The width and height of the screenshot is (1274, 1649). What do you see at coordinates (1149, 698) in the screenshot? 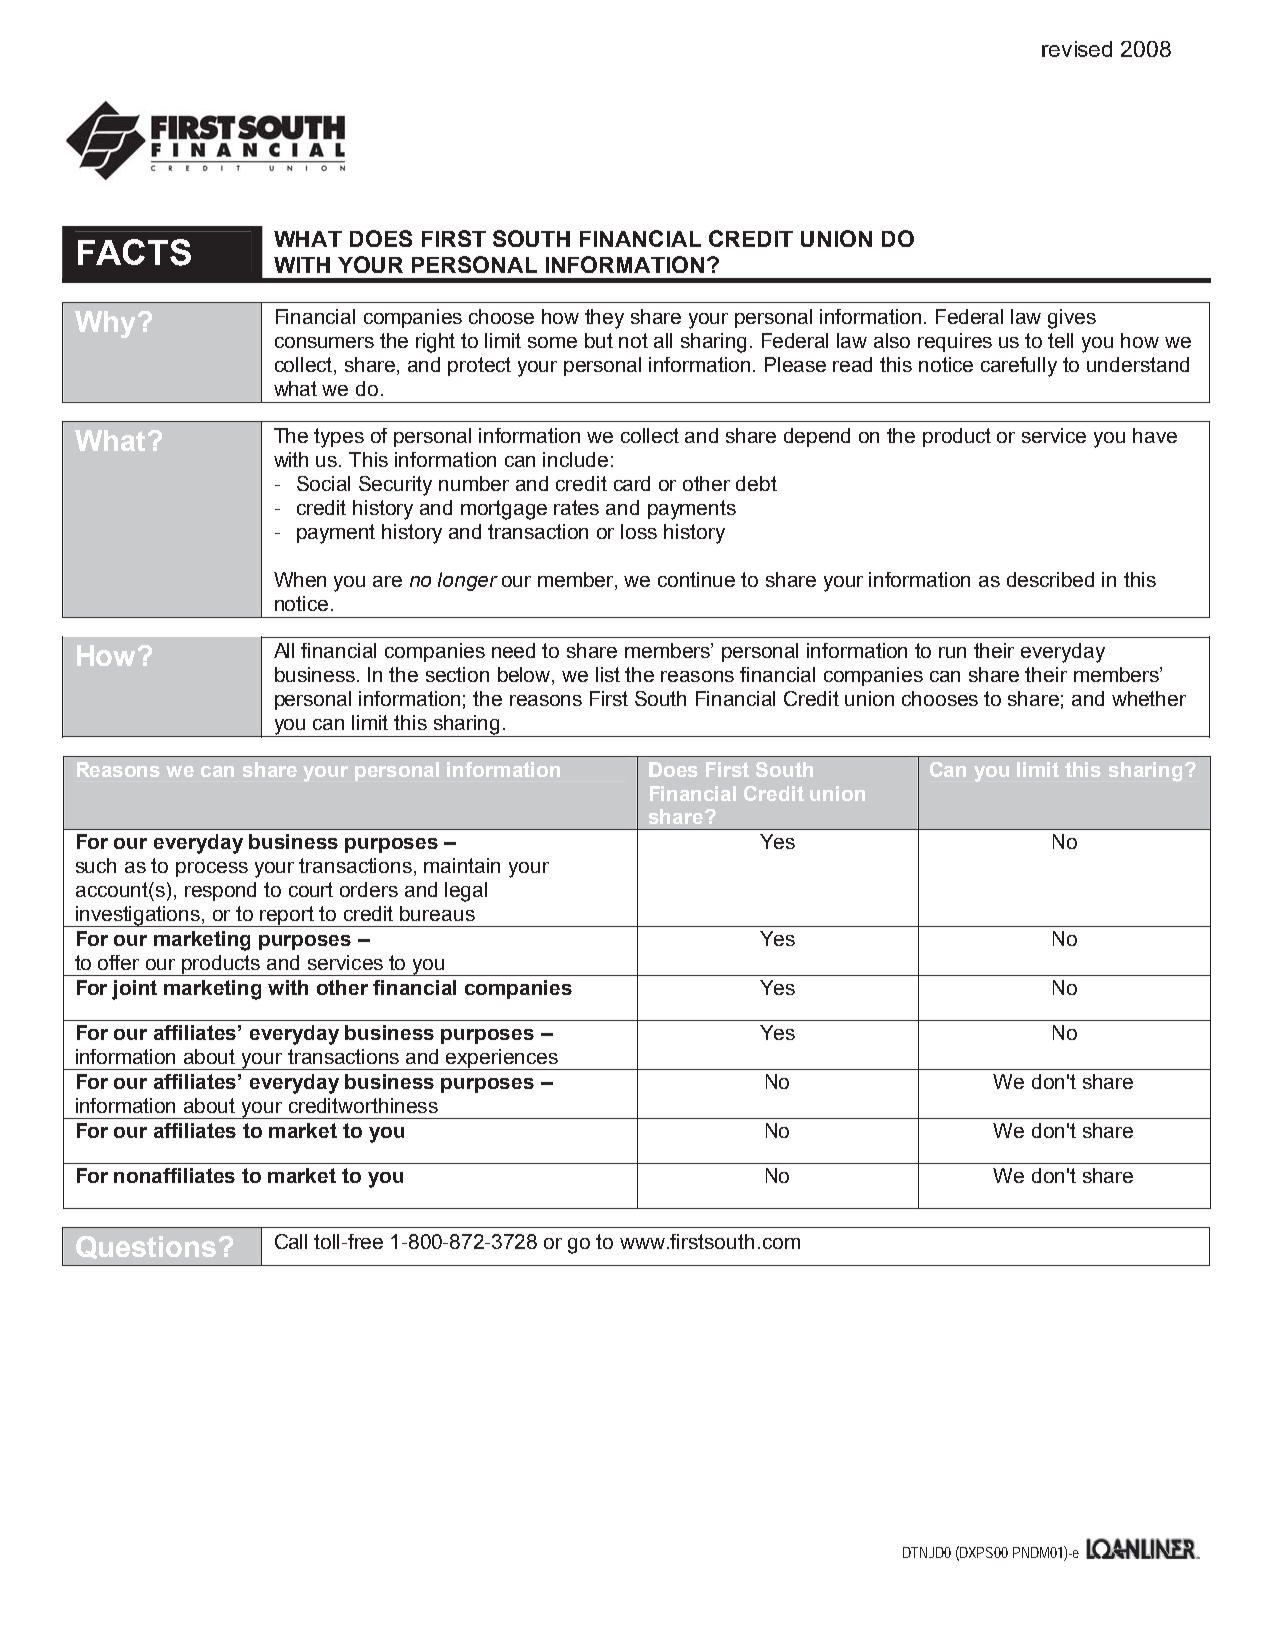
I see `whether` at bounding box center [1149, 698].
